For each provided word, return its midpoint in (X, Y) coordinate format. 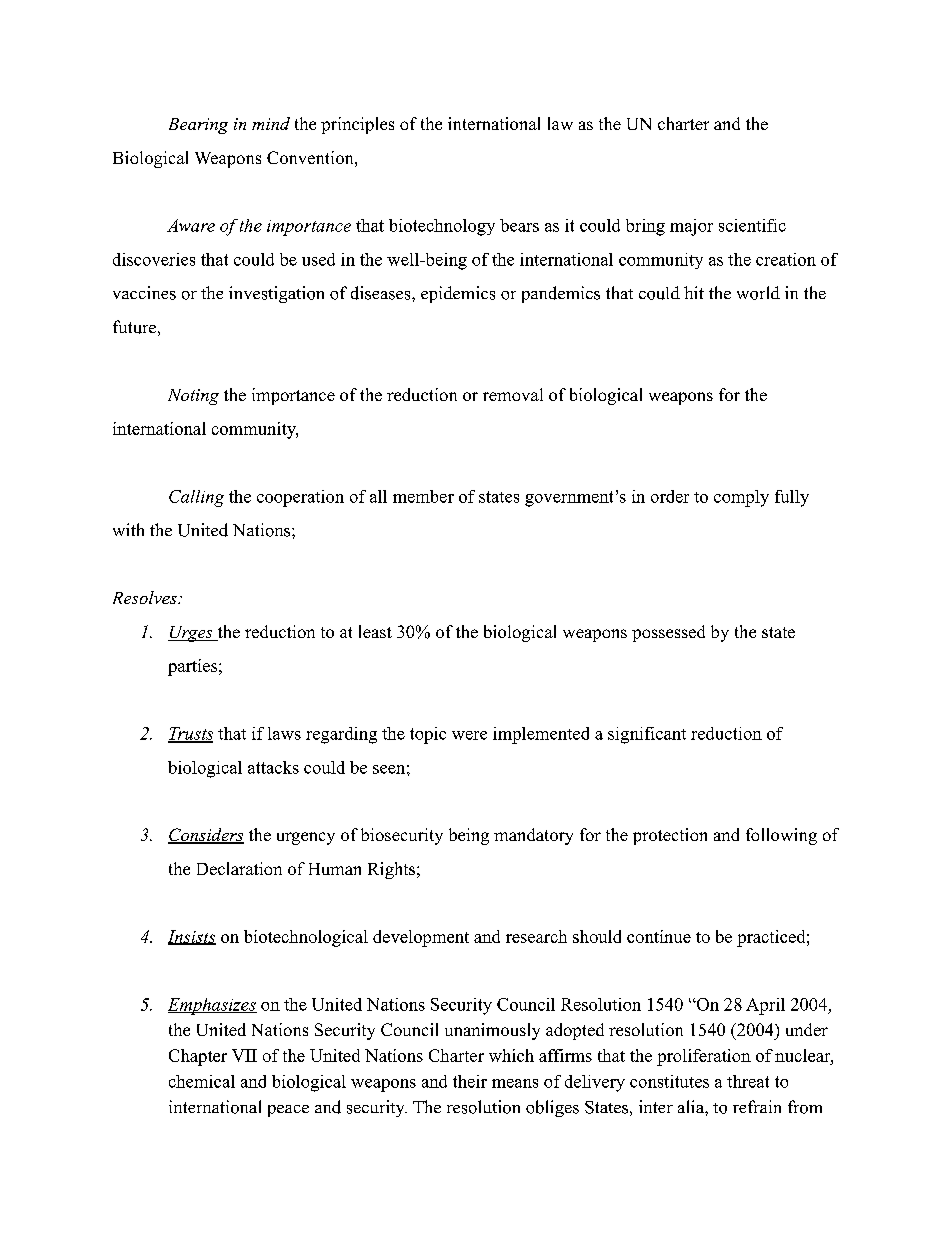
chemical (202, 1081)
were (469, 735)
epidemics (458, 294)
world (758, 293)
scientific (752, 225)
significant (647, 735)
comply (741, 498)
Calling (196, 498)
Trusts (190, 734)
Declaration (239, 868)
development (421, 938)
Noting (193, 397)
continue (659, 936)
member (423, 496)
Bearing (198, 126)
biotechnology (442, 227)
